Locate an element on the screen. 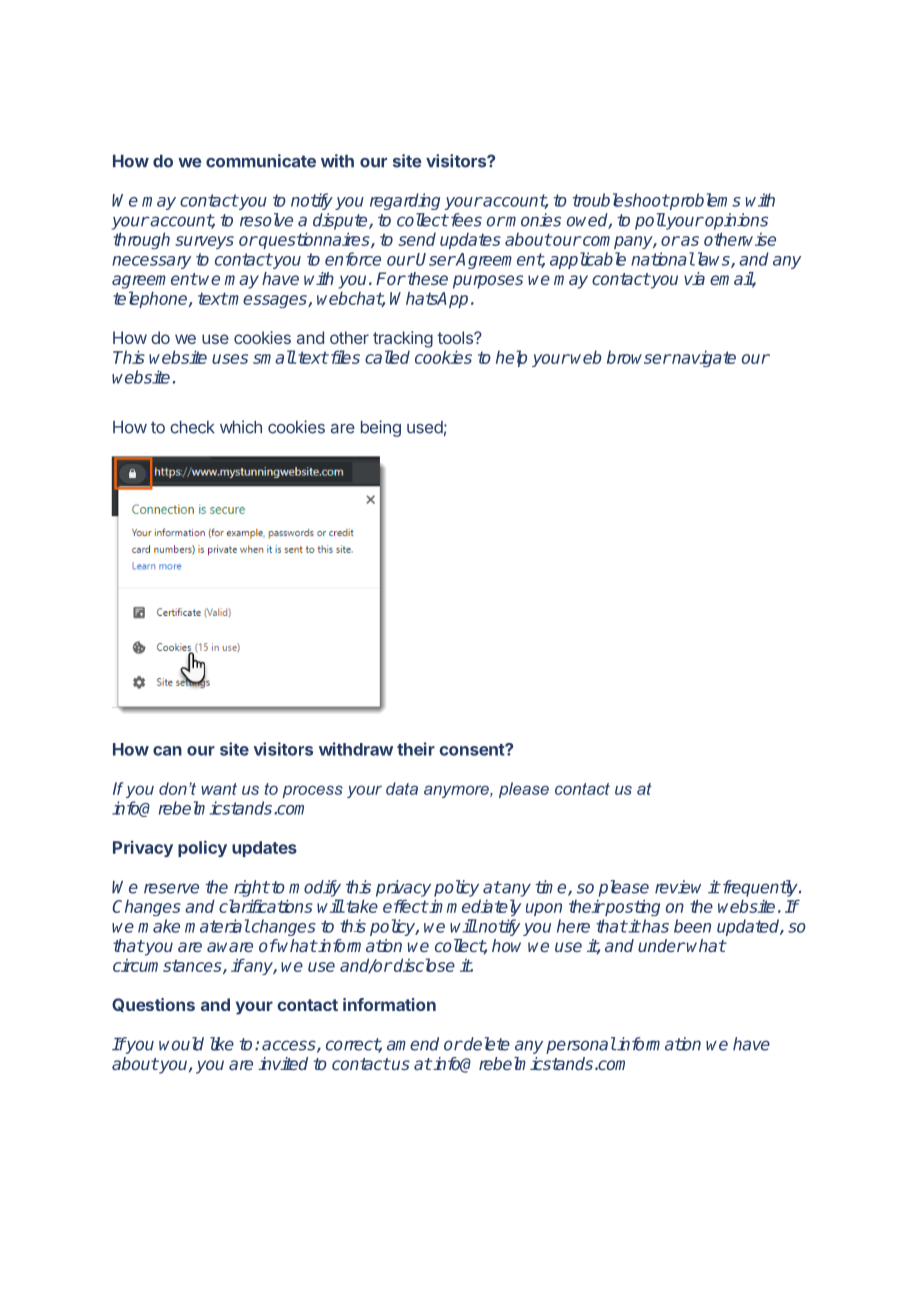  navigate is located at coordinates (703, 358).
